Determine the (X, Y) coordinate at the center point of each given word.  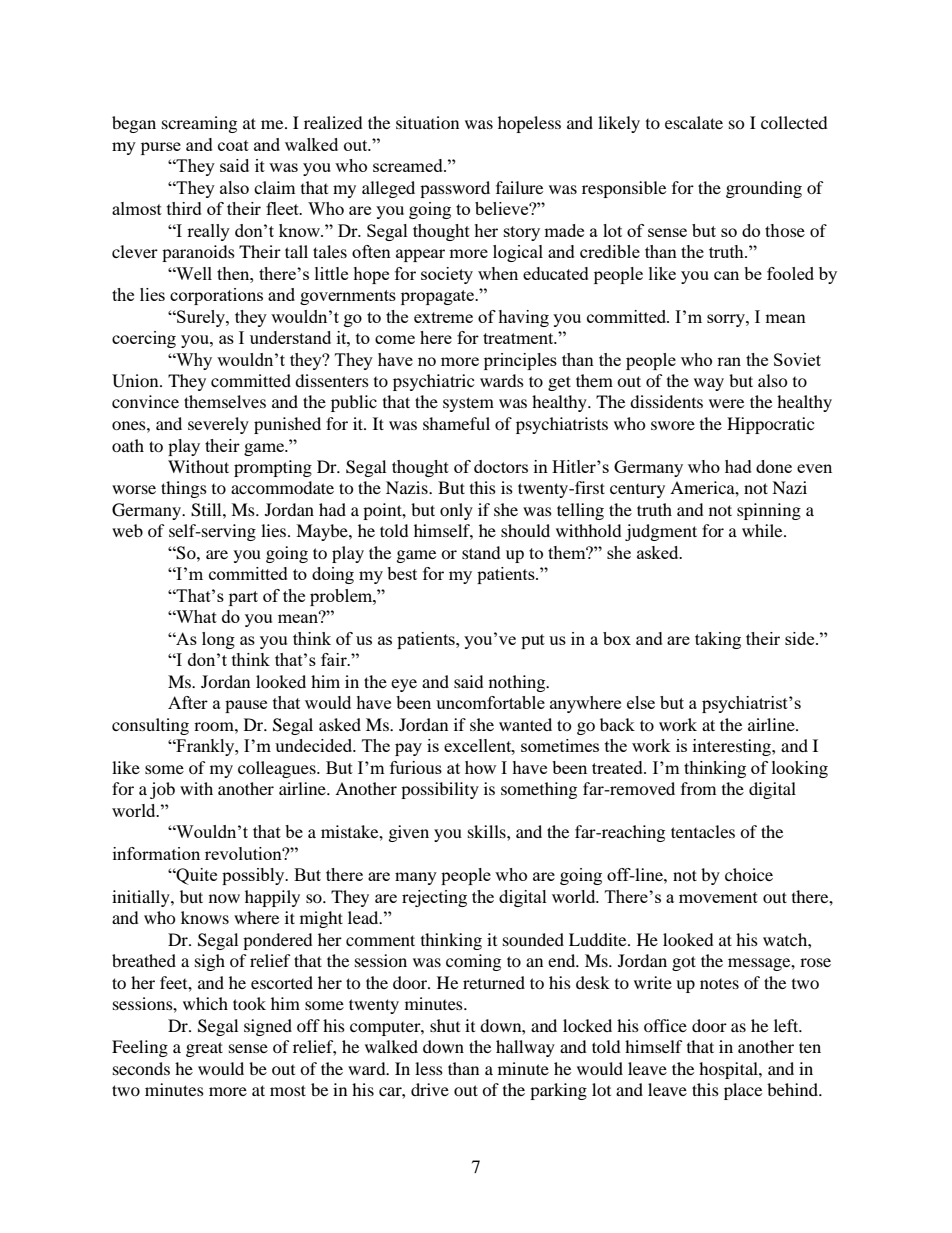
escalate (694, 122)
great (204, 1049)
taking (718, 640)
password (455, 189)
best (402, 573)
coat (233, 145)
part (243, 598)
